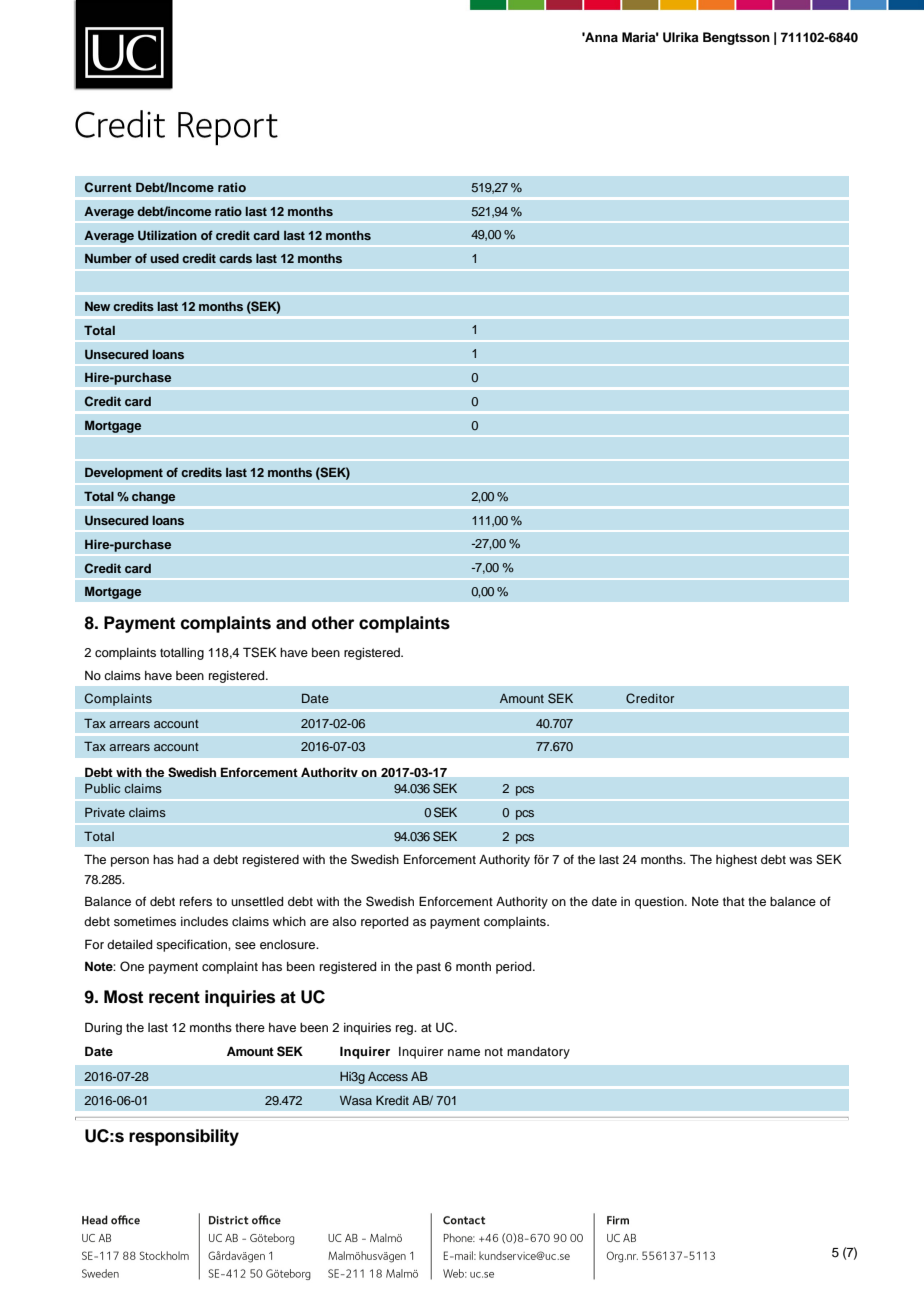 This screenshot has width=924, height=1308. Describe the element at coordinates (97, 306) in the screenshot. I see `New` at that location.
